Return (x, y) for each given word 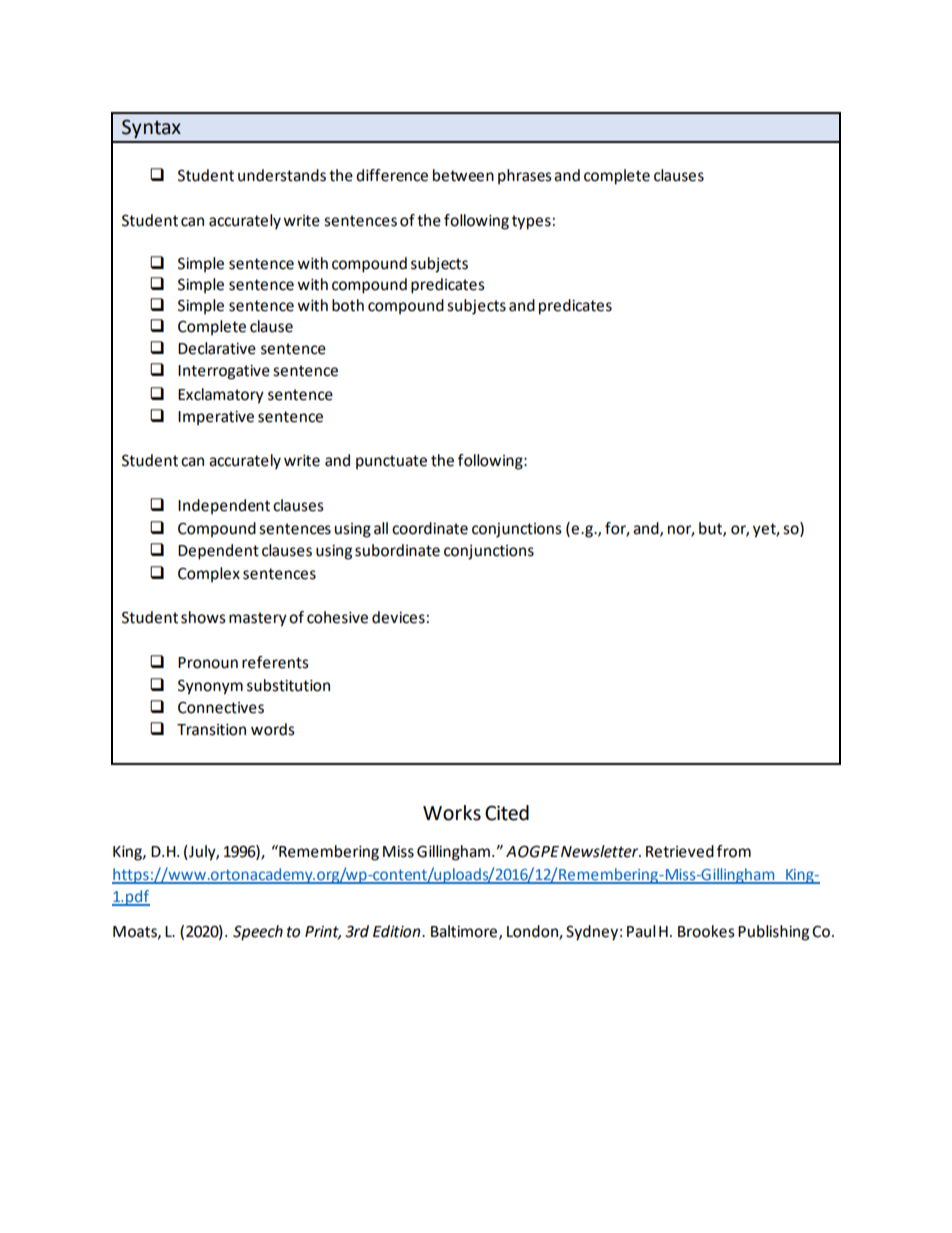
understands (282, 175)
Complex (209, 575)
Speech (258, 933)
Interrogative (224, 372)
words (273, 729)
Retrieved (680, 851)
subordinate (397, 550)
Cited (507, 813)
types (531, 222)
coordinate (430, 528)
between (463, 175)
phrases (525, 177)
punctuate (391, 462)
